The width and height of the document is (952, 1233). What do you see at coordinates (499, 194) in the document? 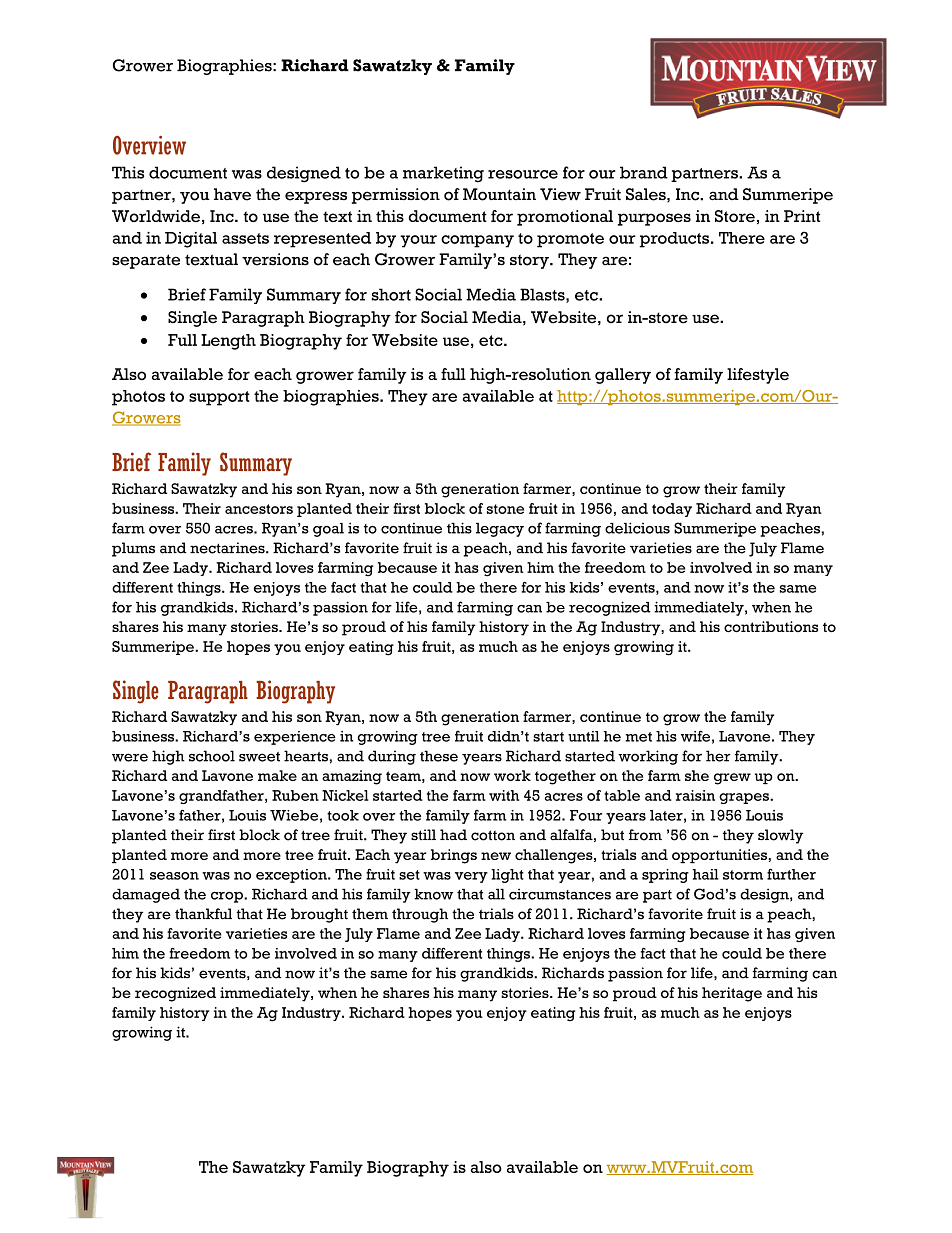
I see `Mountain` at bounding box center [499, 194].
